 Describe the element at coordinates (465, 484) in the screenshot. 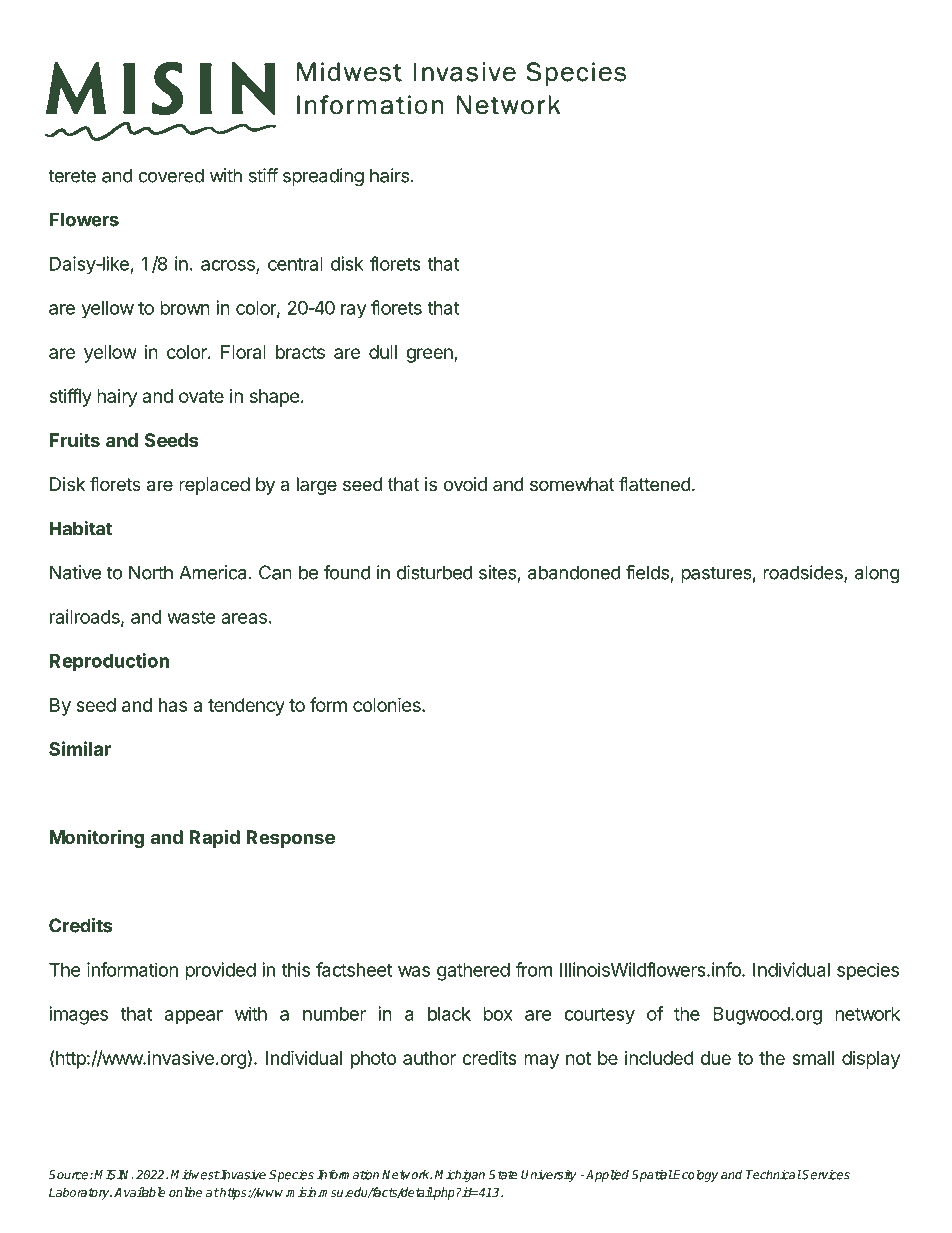

I see `ovoid` at that location.
